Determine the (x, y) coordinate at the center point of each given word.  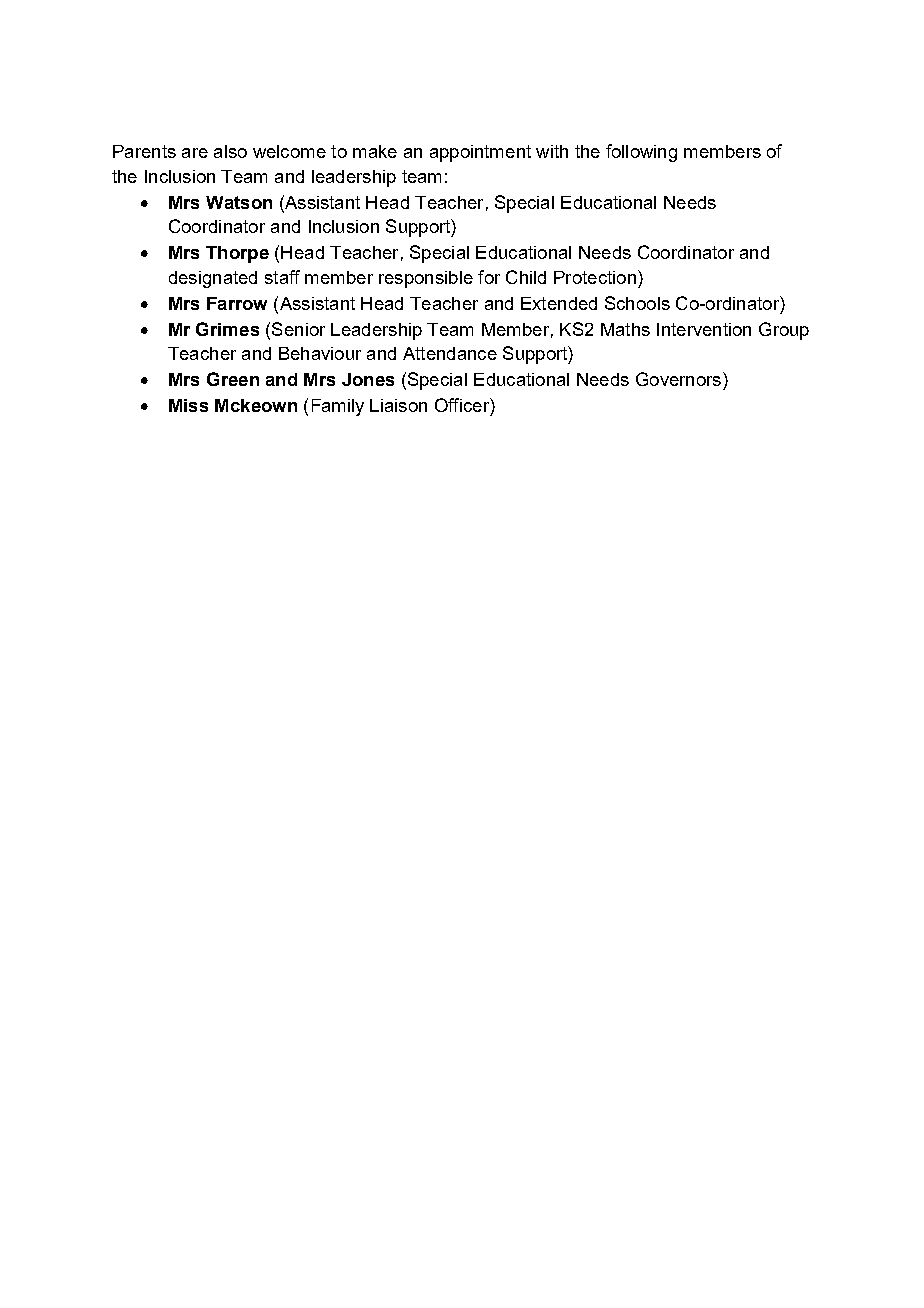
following (641, 153)
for (489, 277)
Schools (637, 303)
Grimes (227, 329)
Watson (239, 202)
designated (213, 279)
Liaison (398, 405)
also (230, 151)
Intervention (704, 329)
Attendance (450, 353)
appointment (480, 153)
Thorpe (237, 254)
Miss (188, 405)
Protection (595, 277)
